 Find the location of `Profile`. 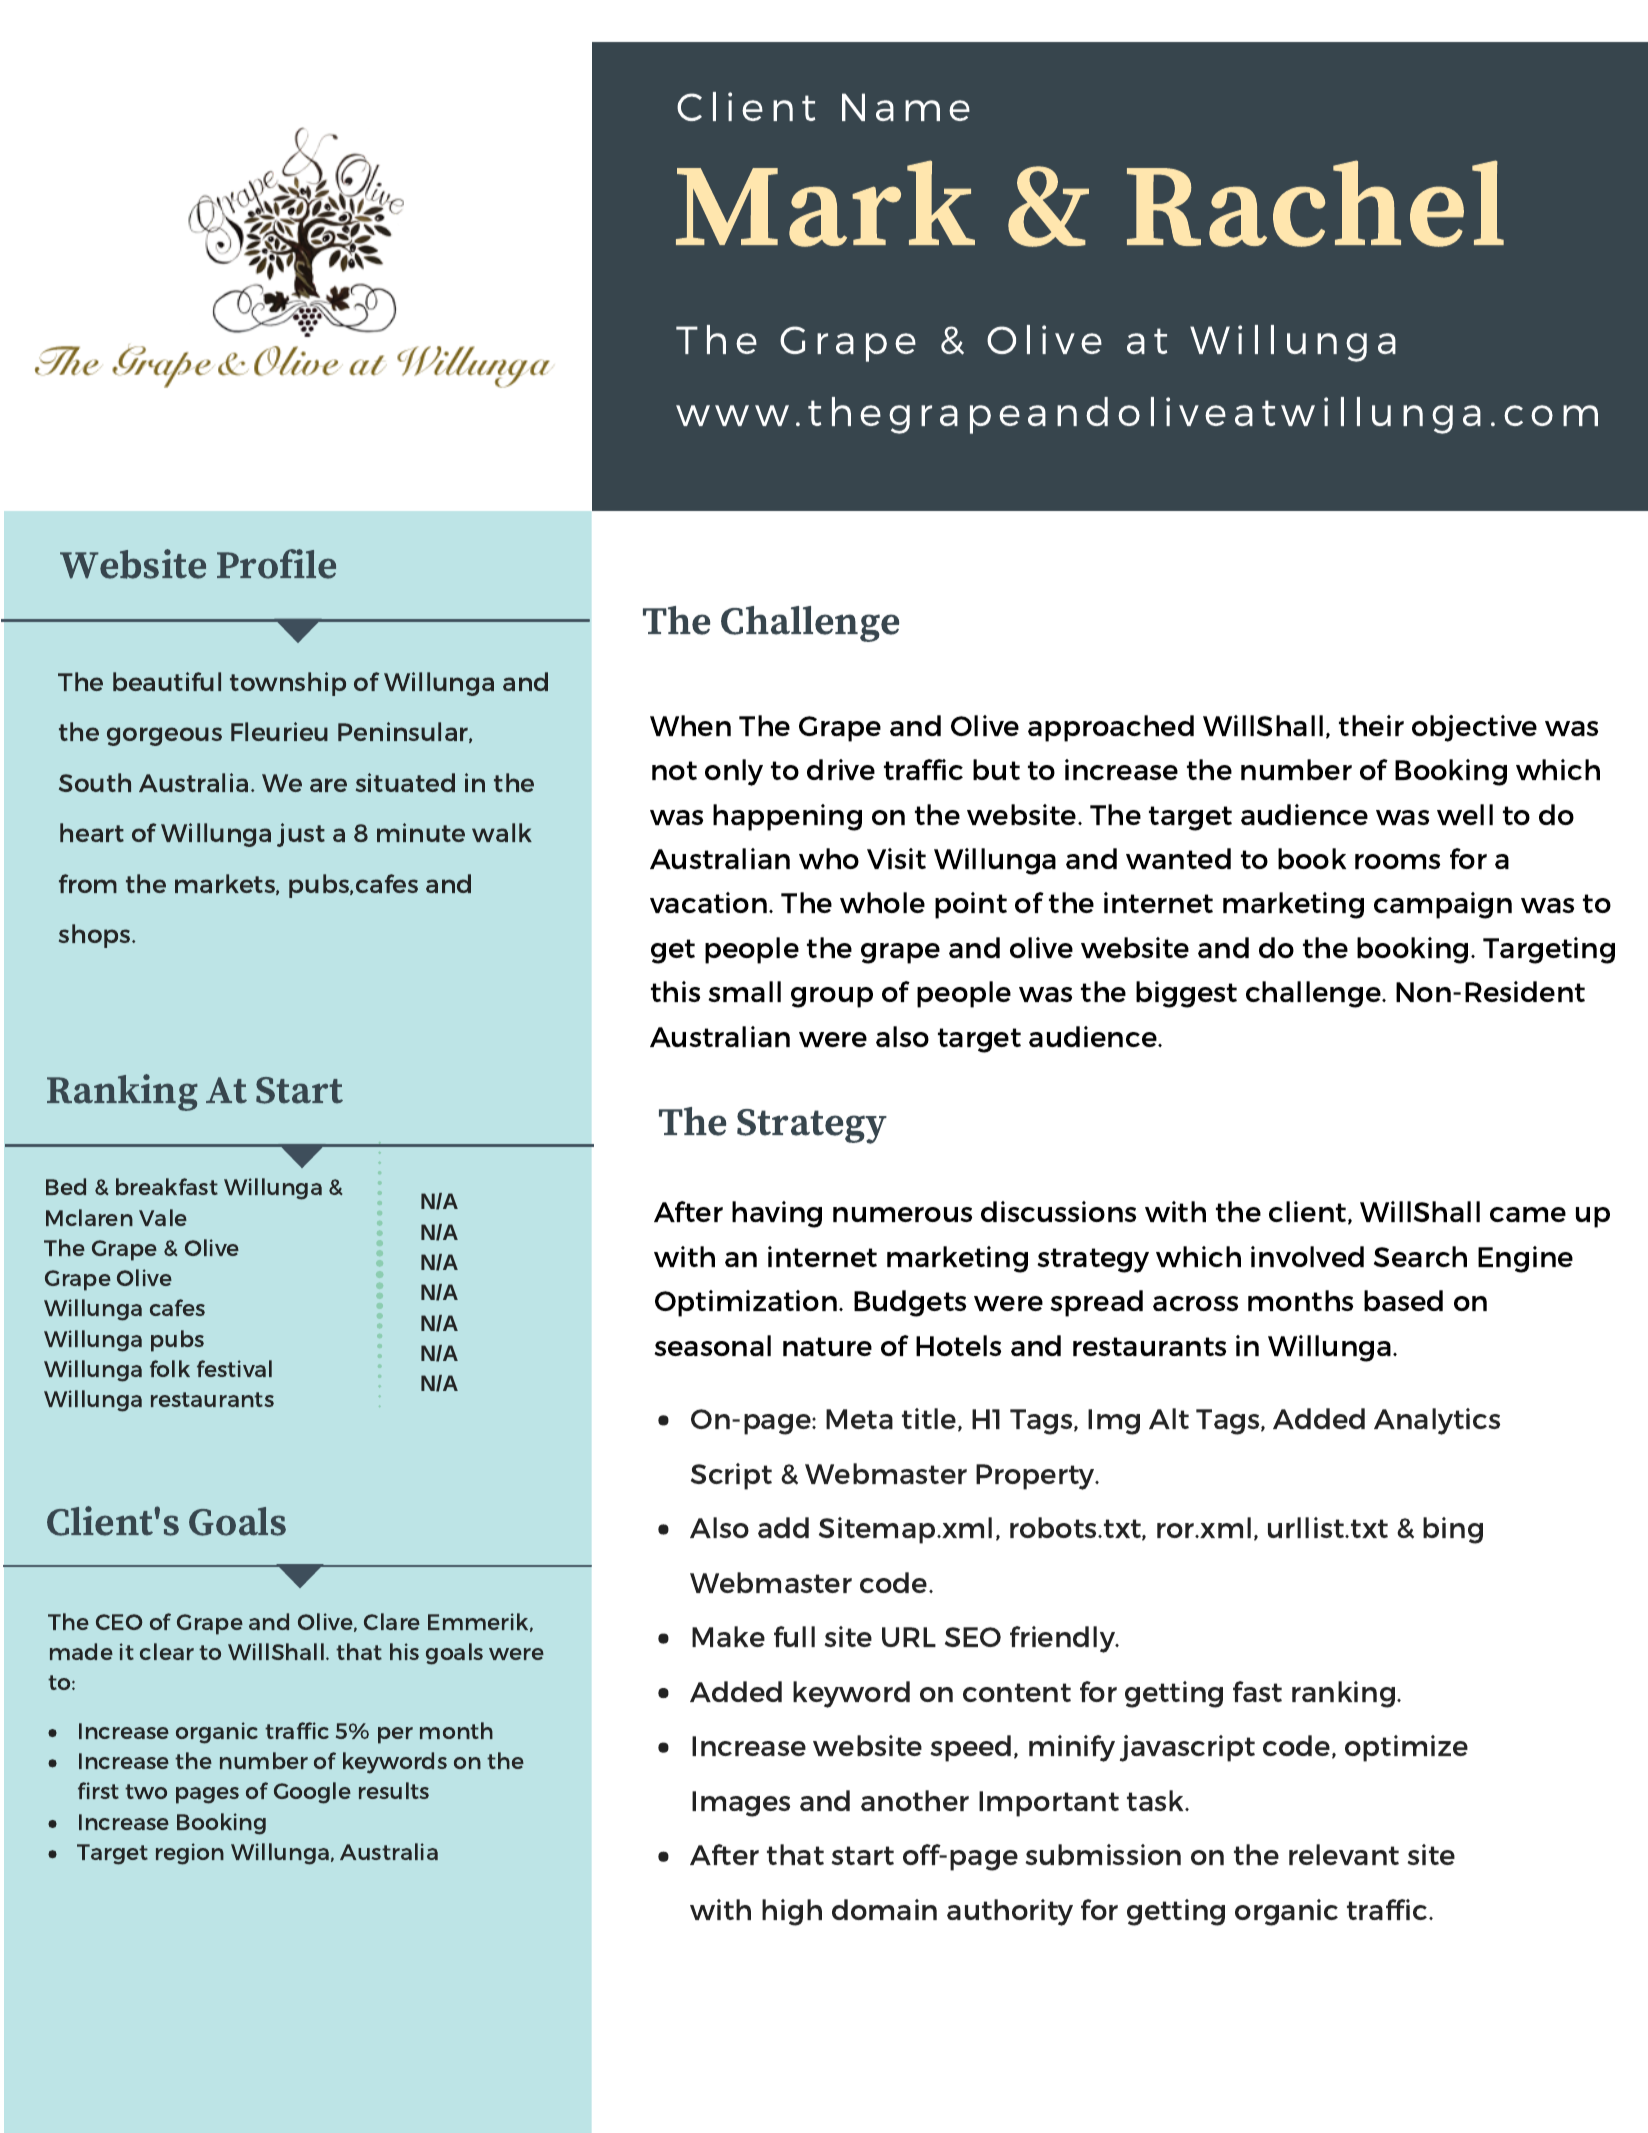

Profile is located at coordinates (276, 564).
